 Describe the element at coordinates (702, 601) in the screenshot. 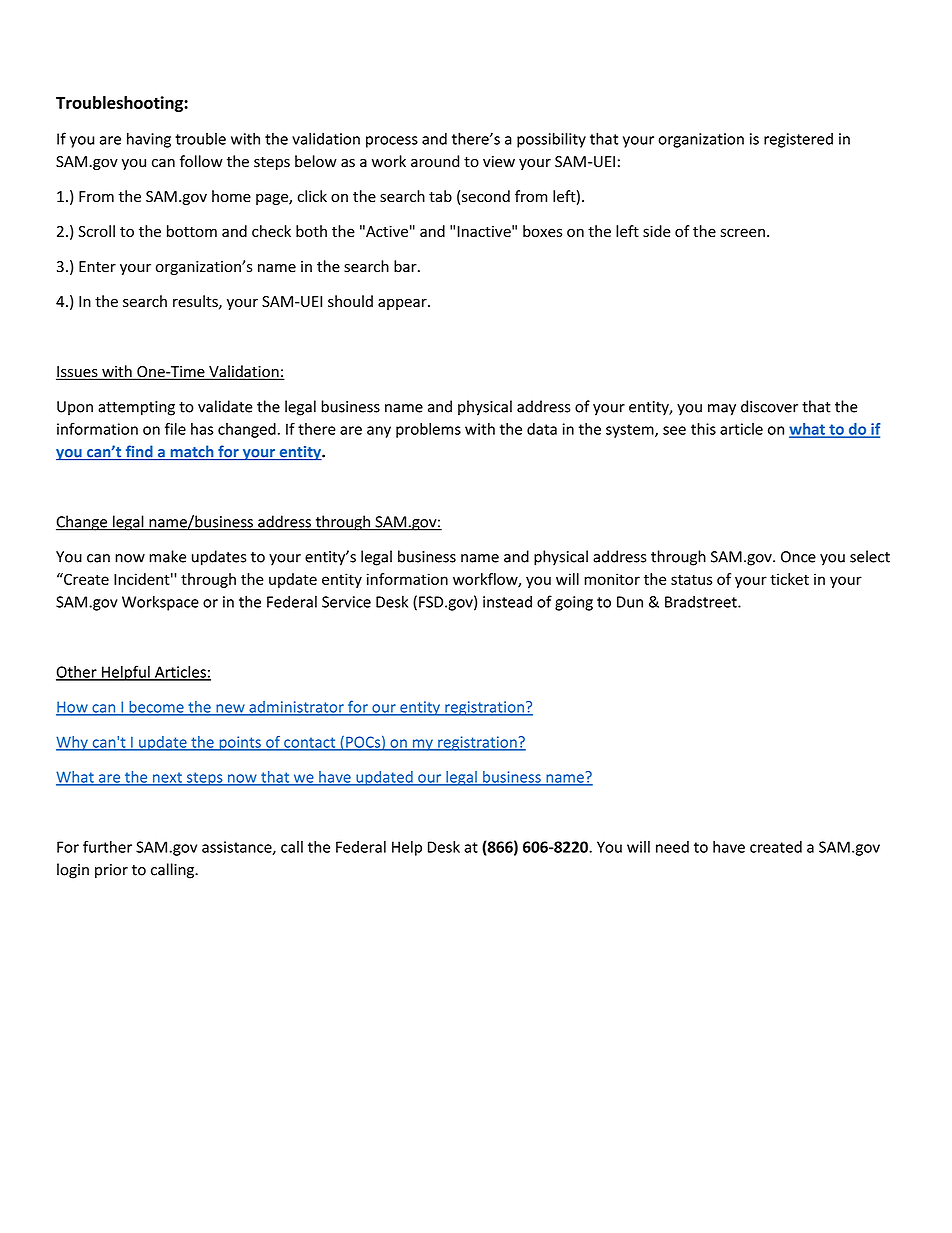

I see `Bradstreet` at that location.
